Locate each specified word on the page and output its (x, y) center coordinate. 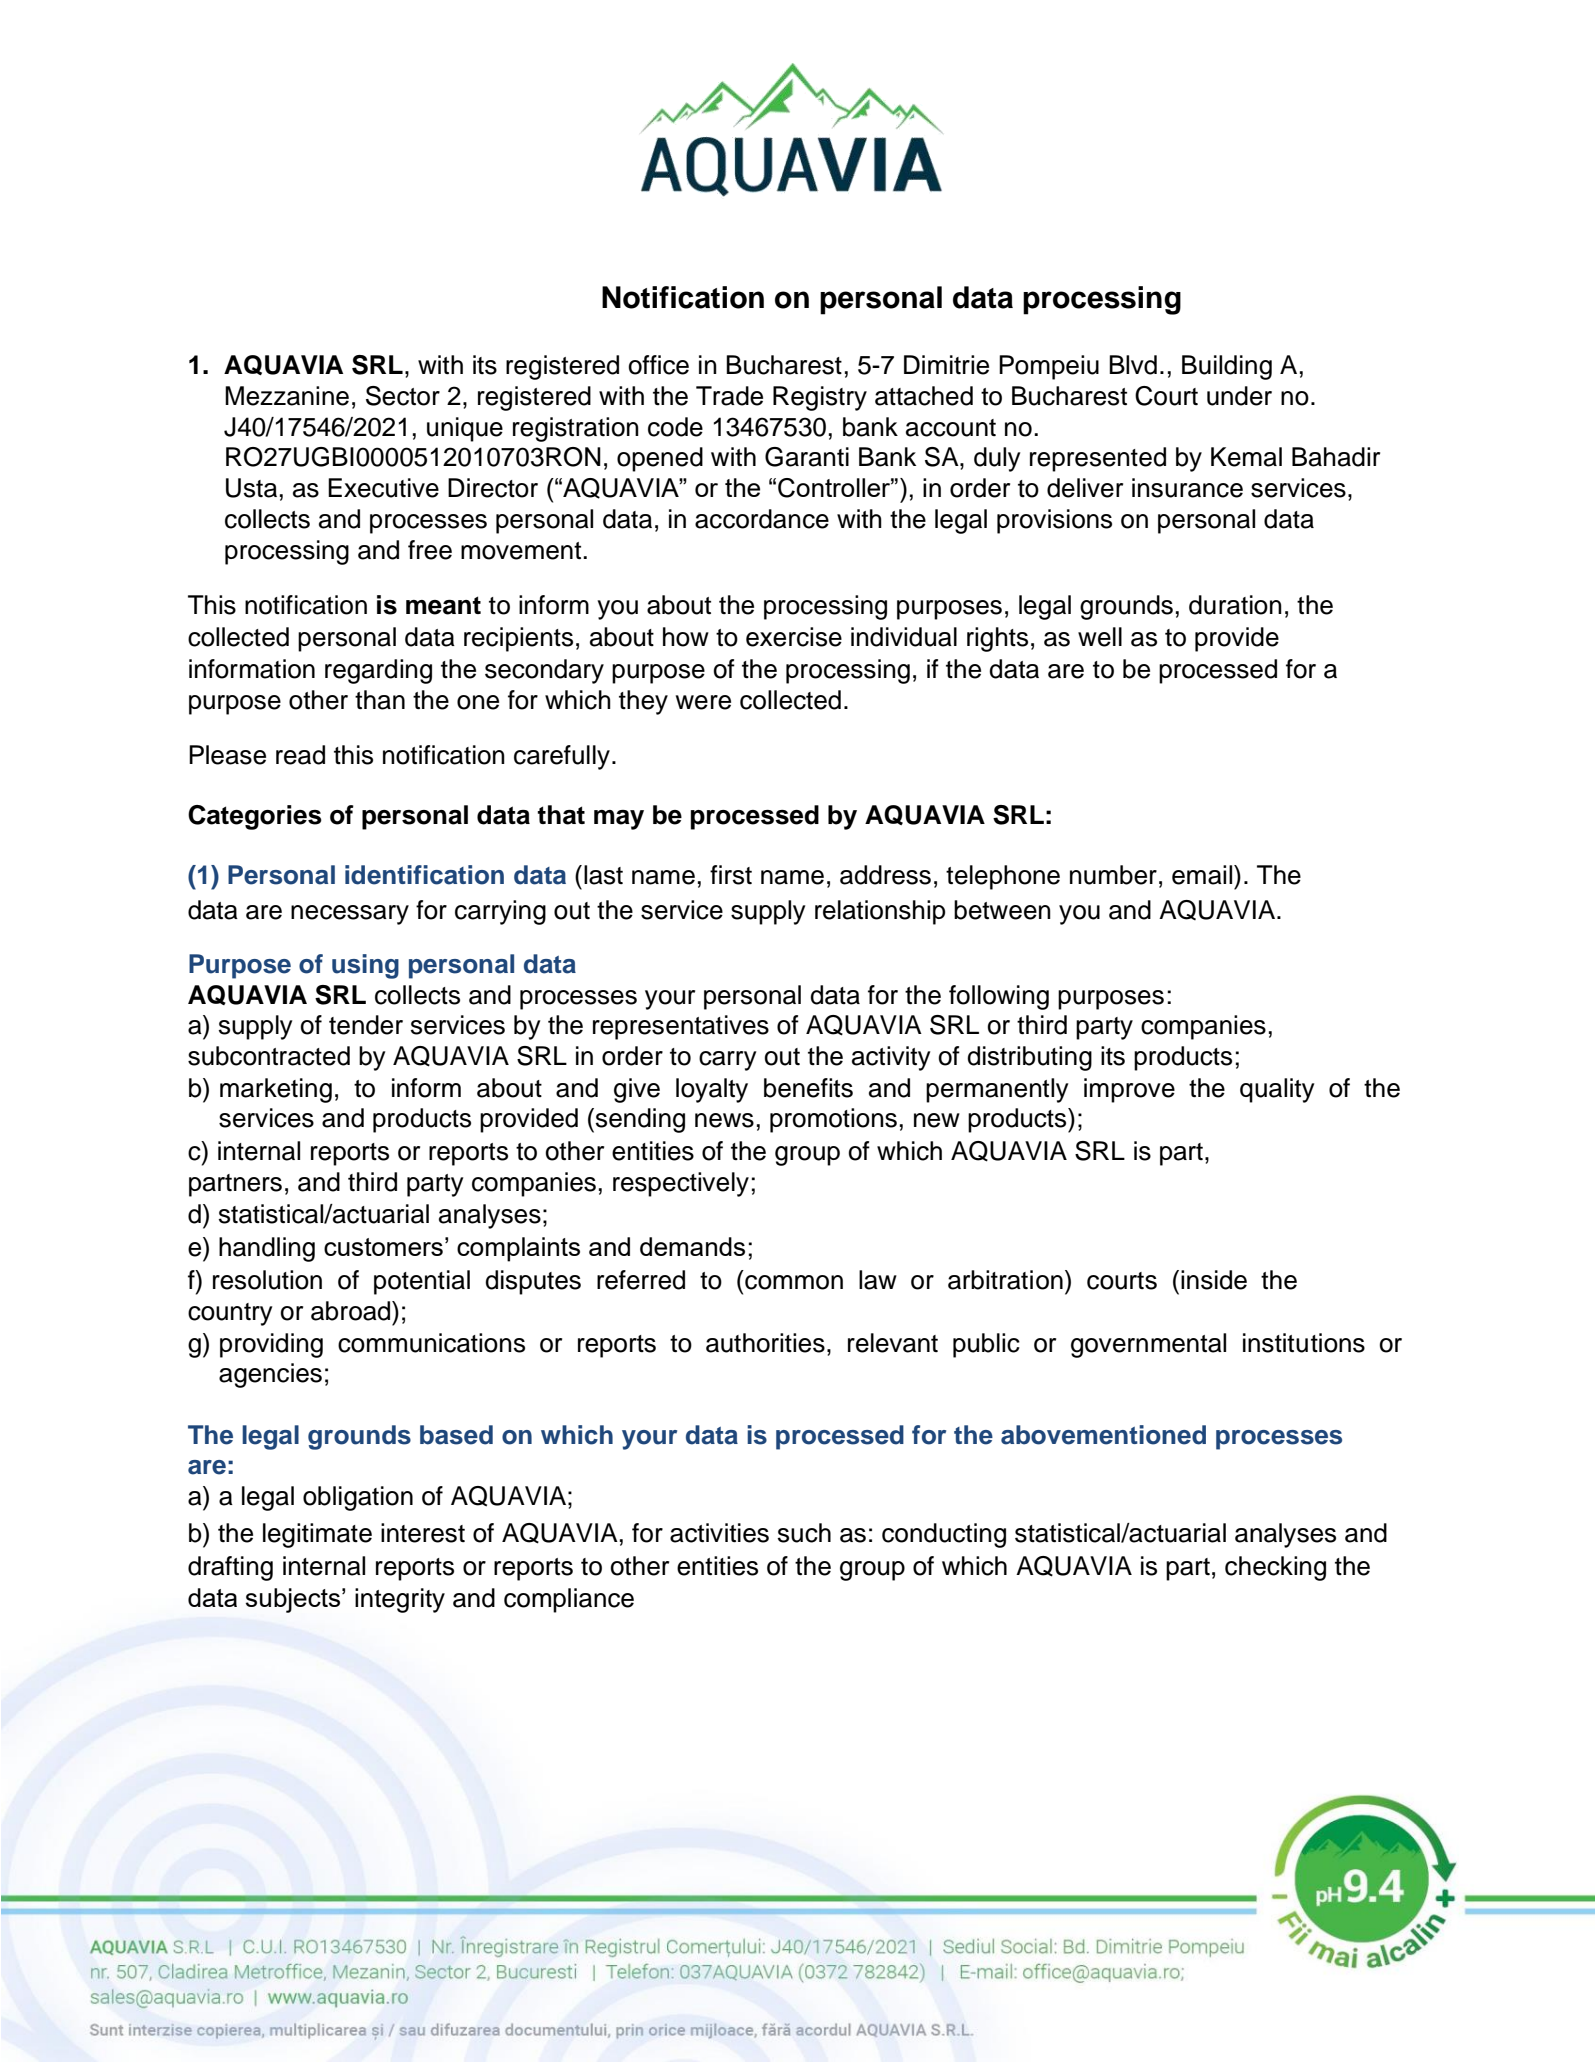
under (1239, 396)
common (794, 1282)
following (999, 997)
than (380, 700)
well (1100, 637)
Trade (729, 396)
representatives (681, 1027)
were (703, 702)
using (365, 966)
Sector (403, 396)
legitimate (317, 1535)
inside (1214, 1280)
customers (383, 1247)
